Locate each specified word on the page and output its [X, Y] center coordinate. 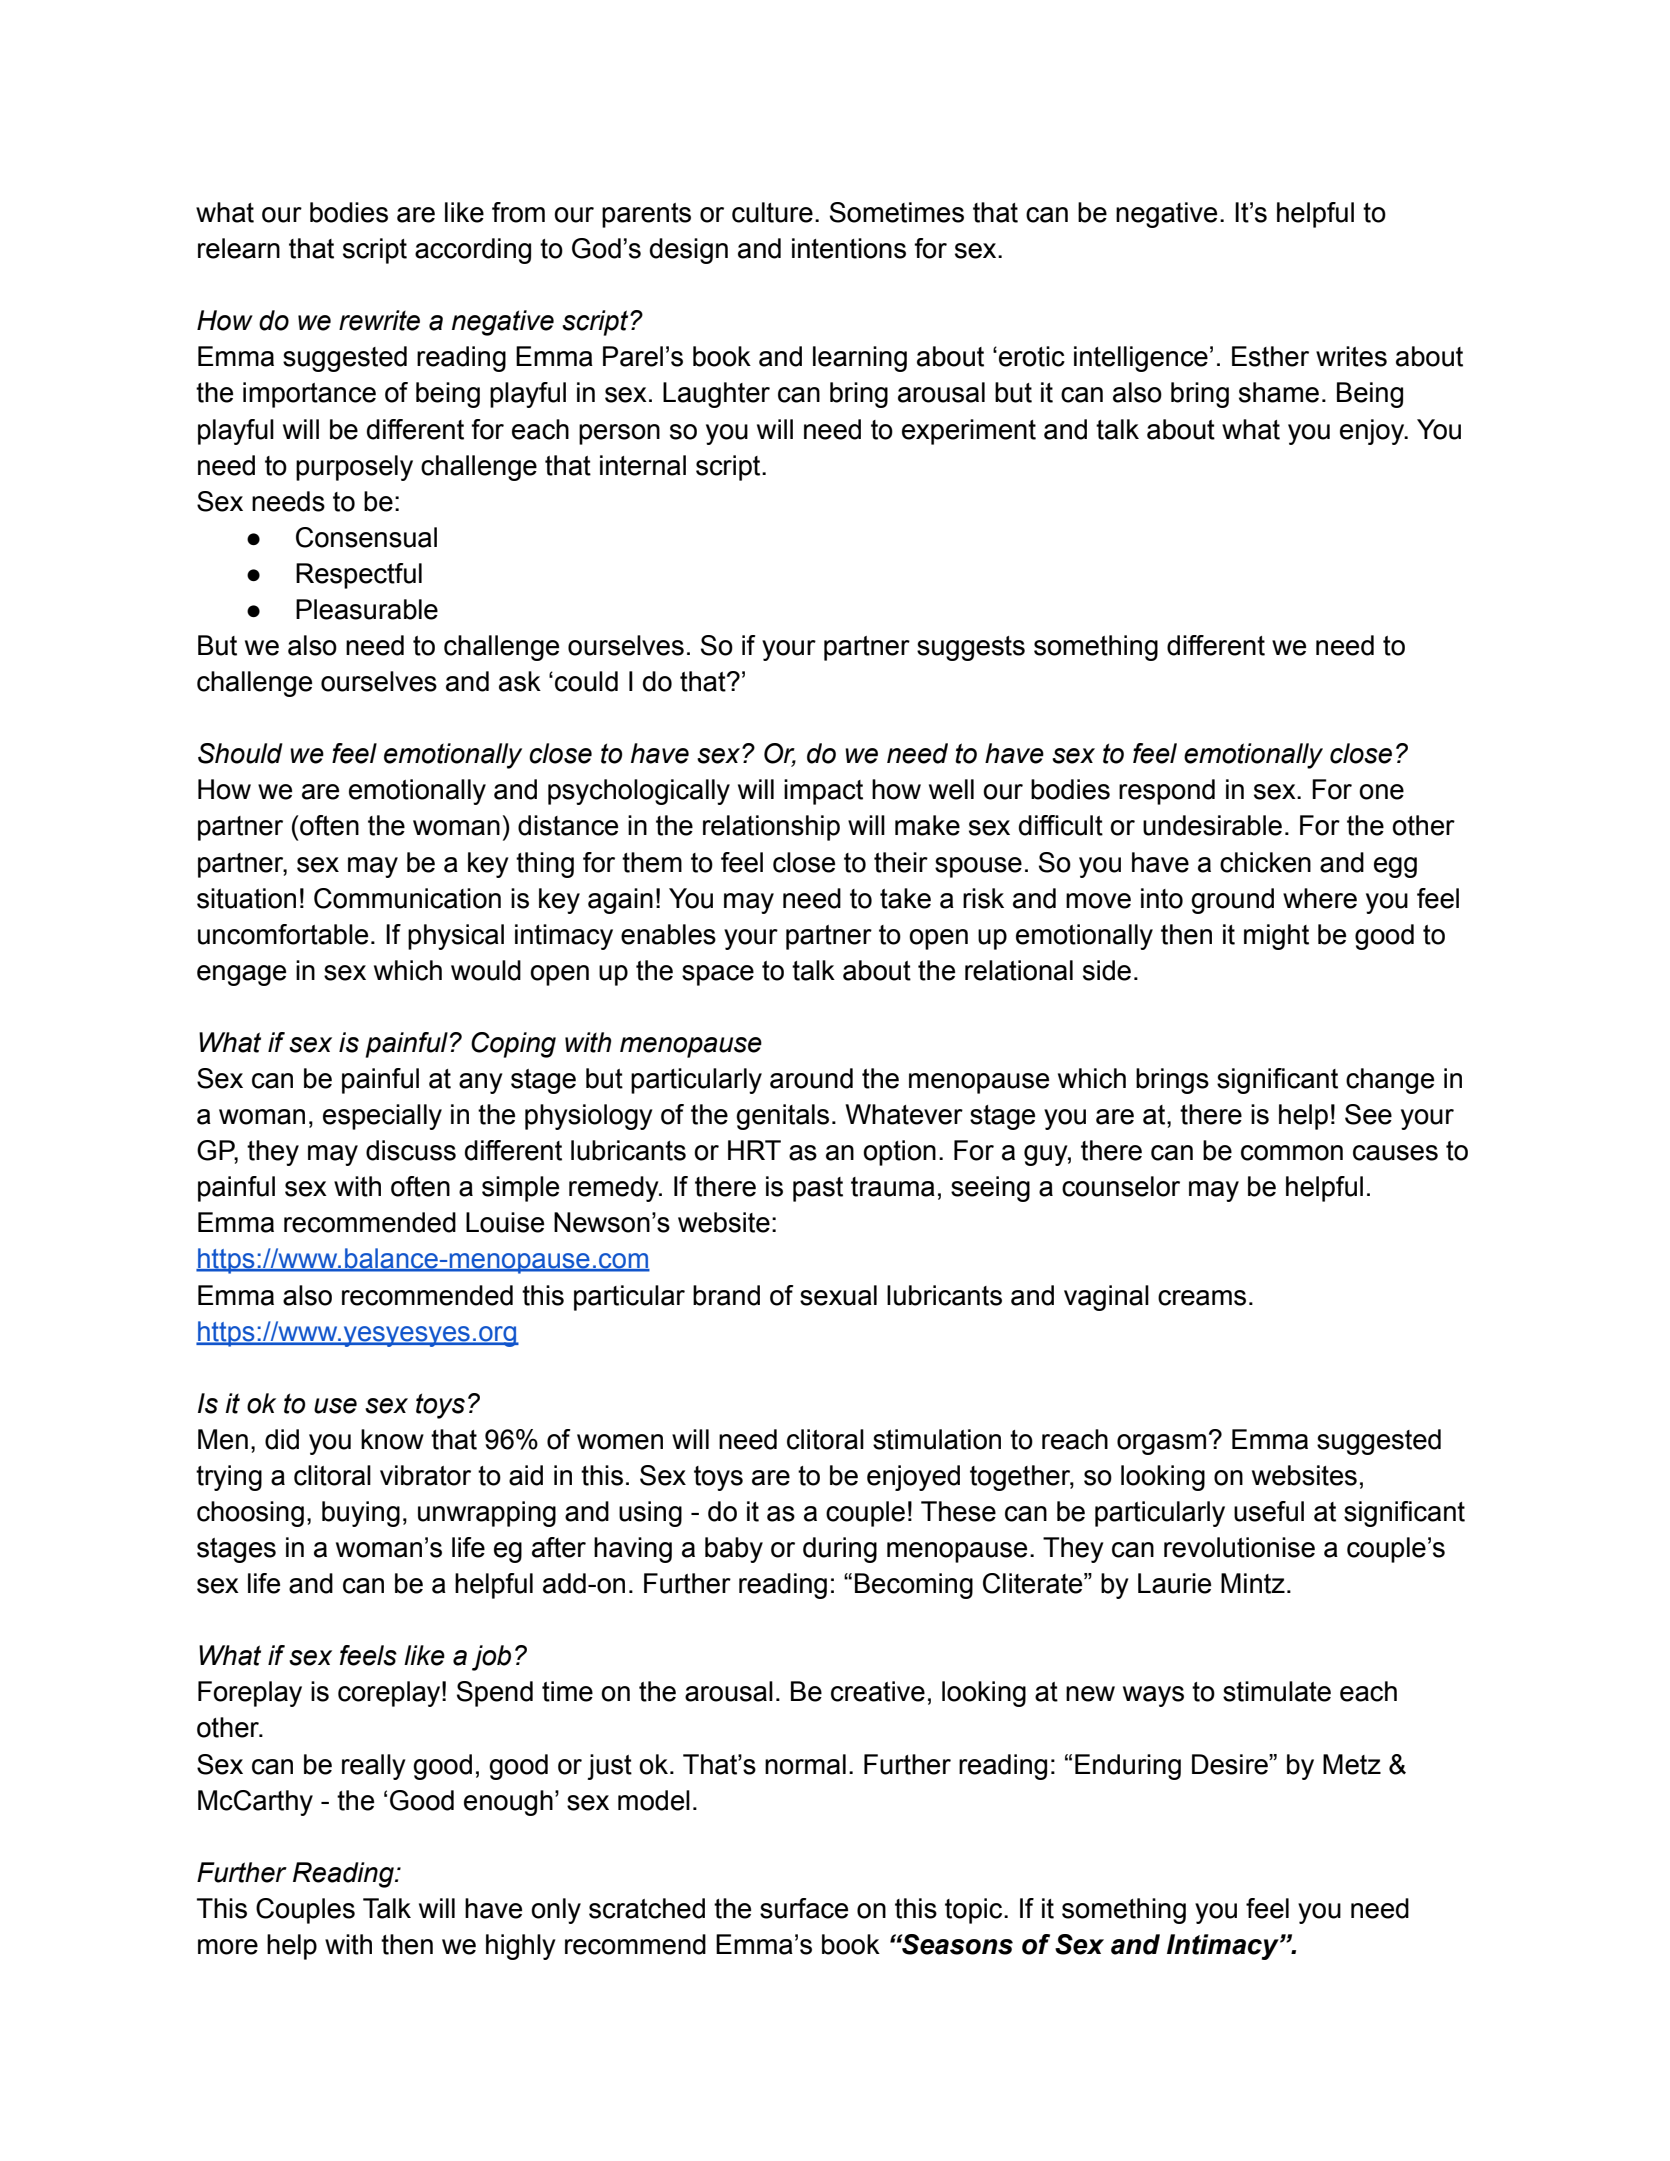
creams [1202, 1298]
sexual [838, 1295]
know [392, 1439]
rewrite [379, 320]
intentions [849, 248]
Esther [1270, 356]
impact [823, 792]
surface [804, 1908]
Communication [407, 898]
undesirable [1212, 825]
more [228, 1947]
